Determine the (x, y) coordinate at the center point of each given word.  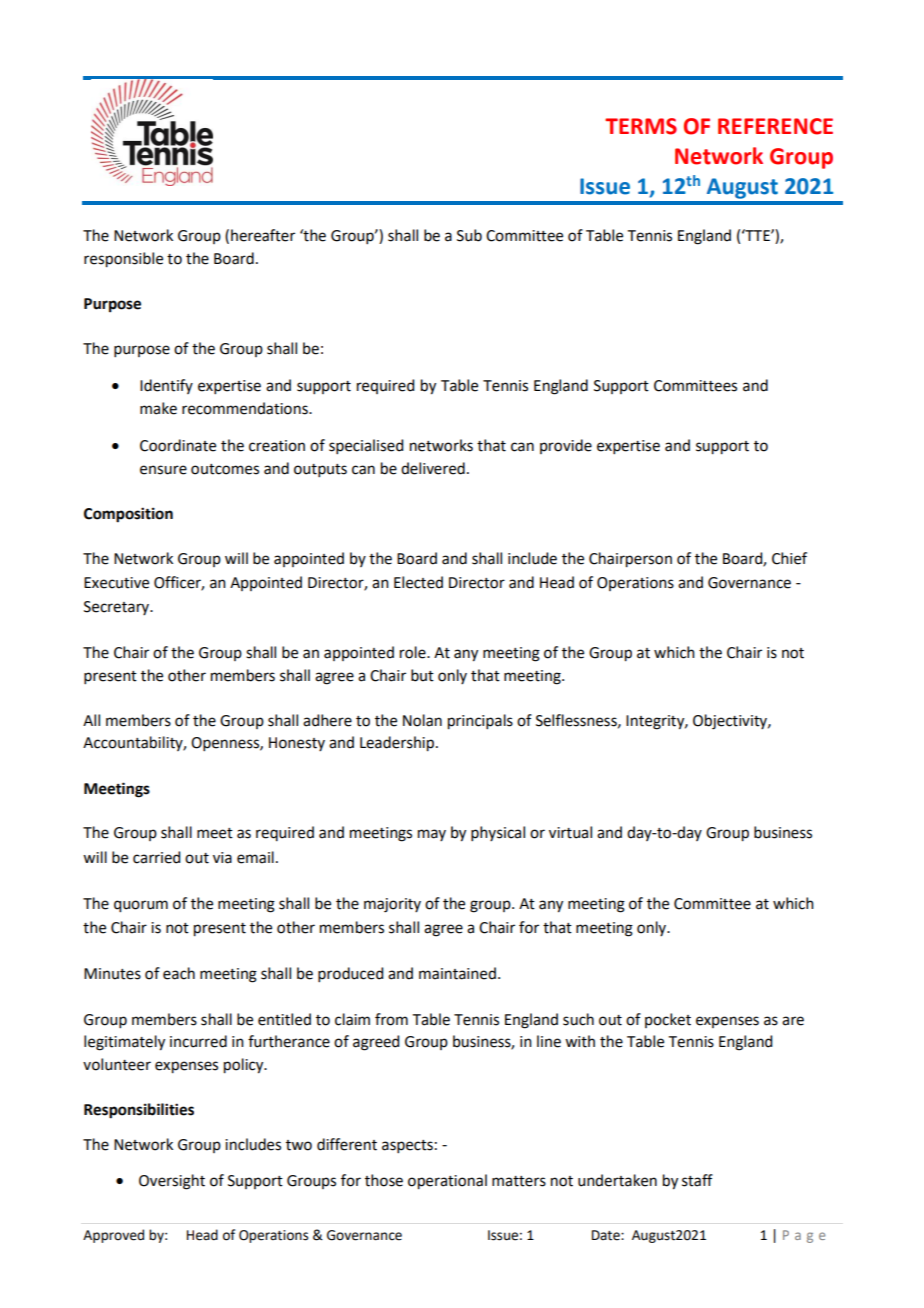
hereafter (263, 235)
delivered (433, 468)
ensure (163, 470)
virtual (570, 832)
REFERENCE (775, 126)
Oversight (172, 1182)
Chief (789, 558)
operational (447, 1182)
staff (697, 1180)
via (222, 858)
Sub (469, 235)
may (432, 835)
